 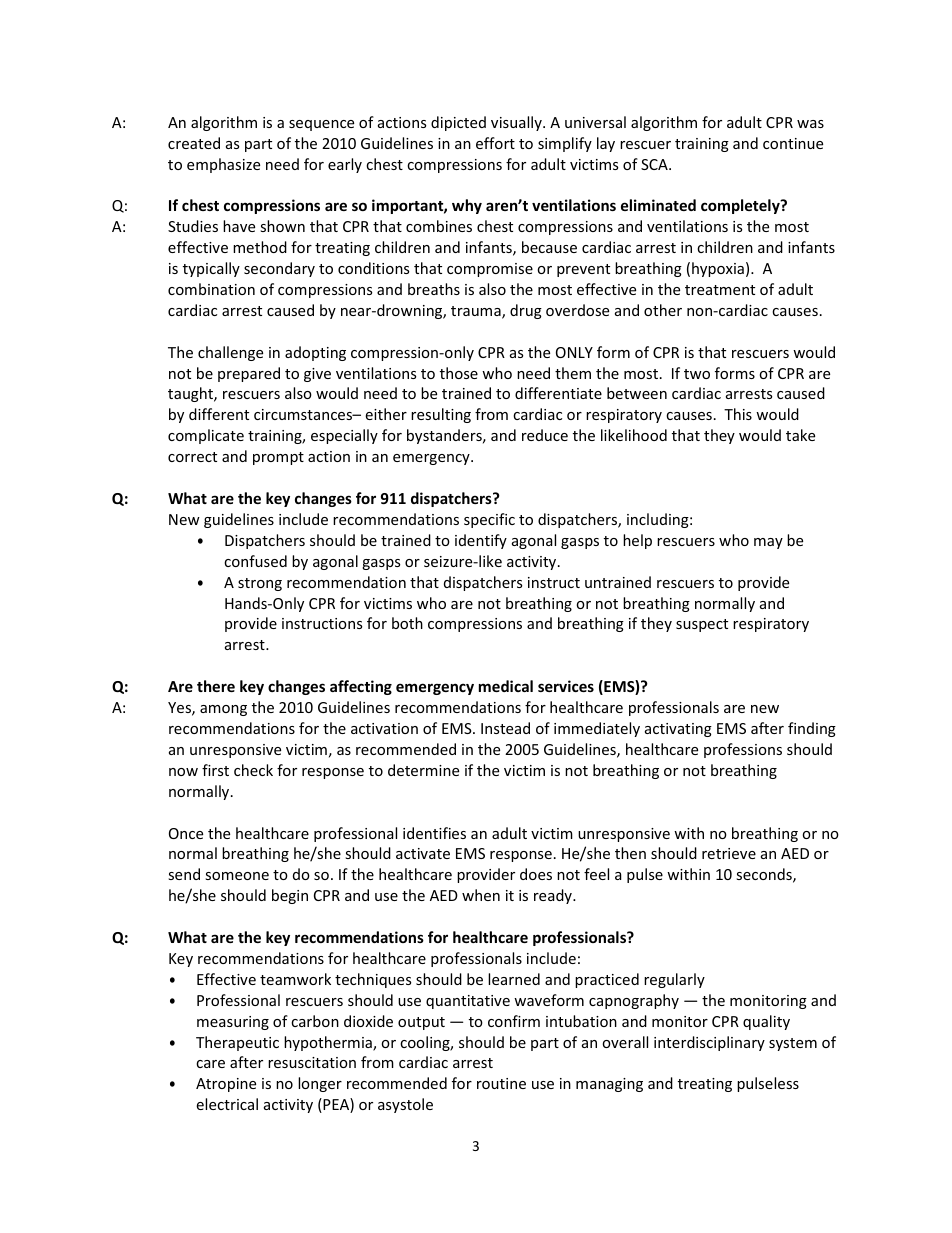 I want to click on effort, so click(x=495, y=143).
